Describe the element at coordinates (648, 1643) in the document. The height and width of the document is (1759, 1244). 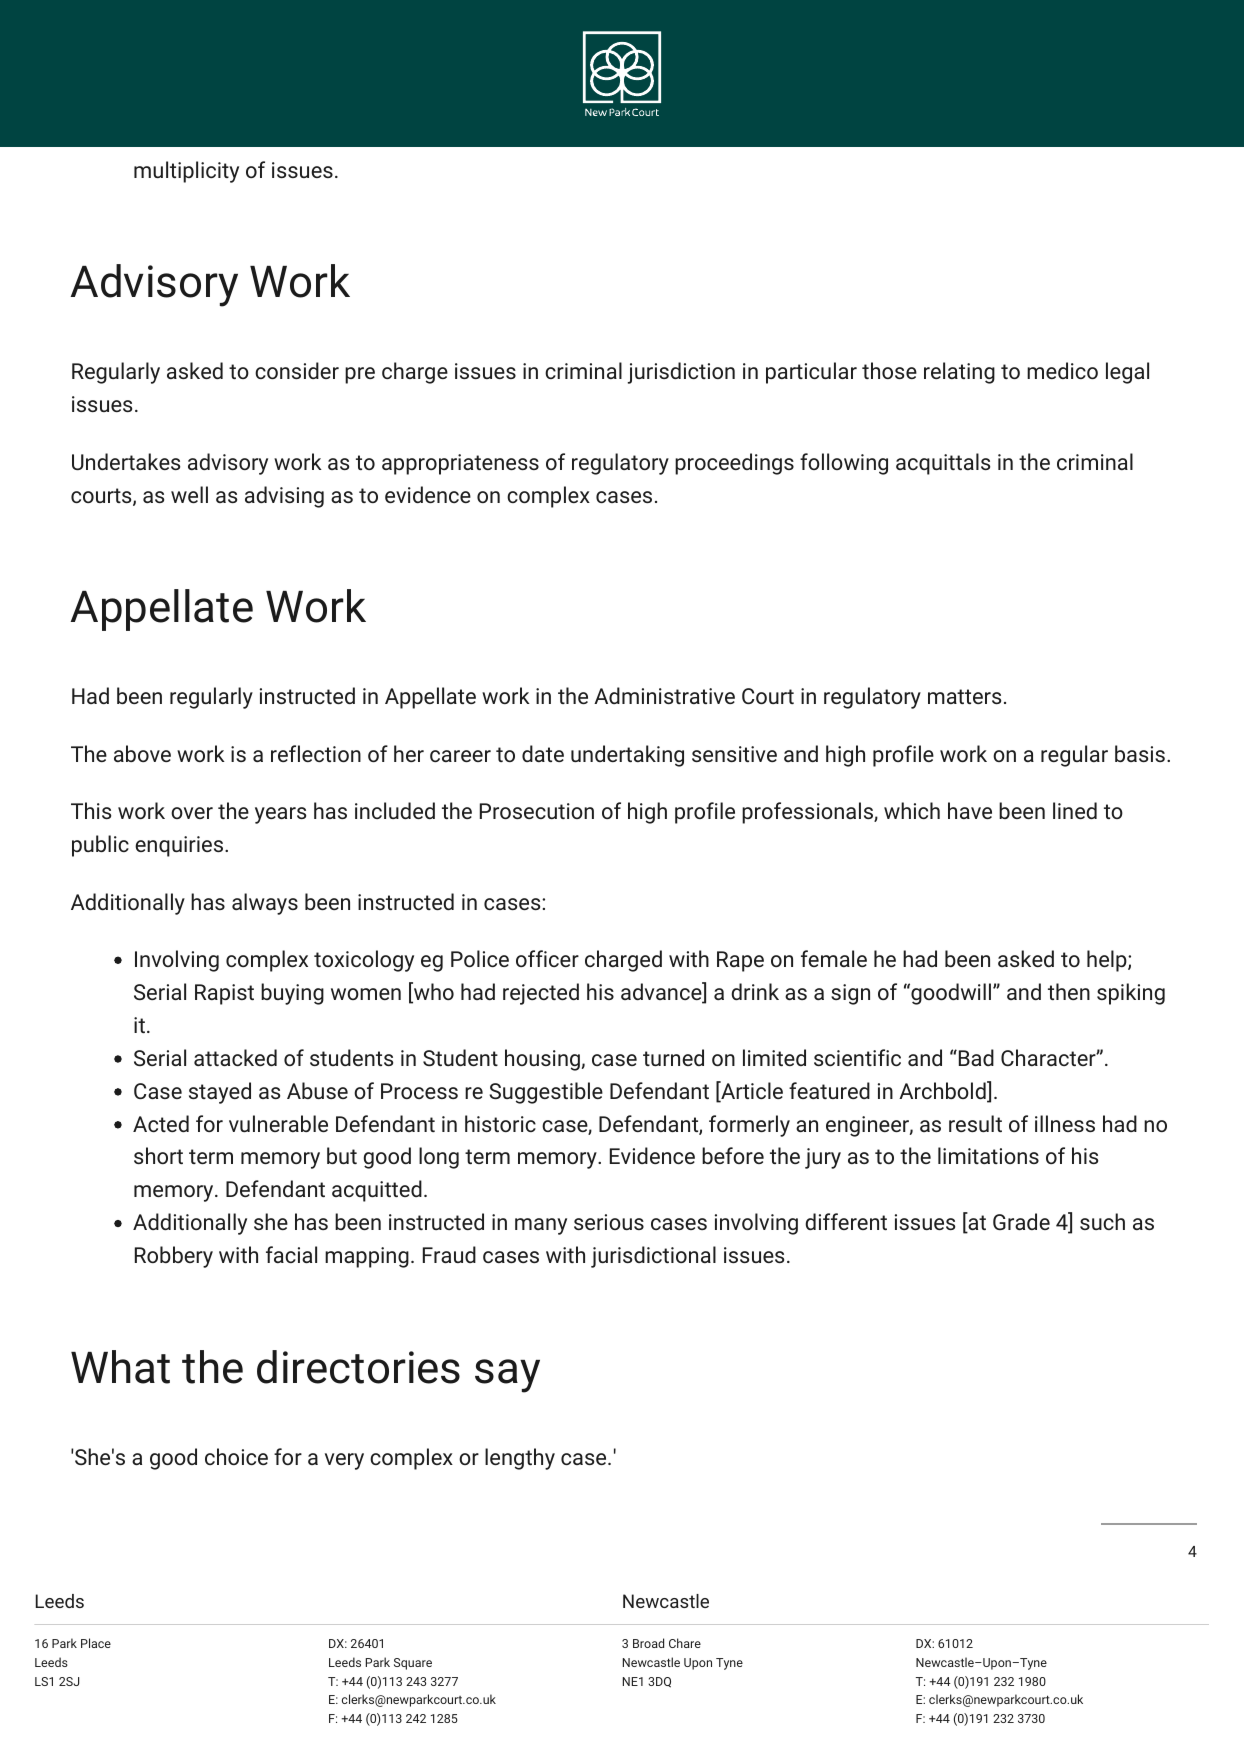
I see `Broad` at that location.
